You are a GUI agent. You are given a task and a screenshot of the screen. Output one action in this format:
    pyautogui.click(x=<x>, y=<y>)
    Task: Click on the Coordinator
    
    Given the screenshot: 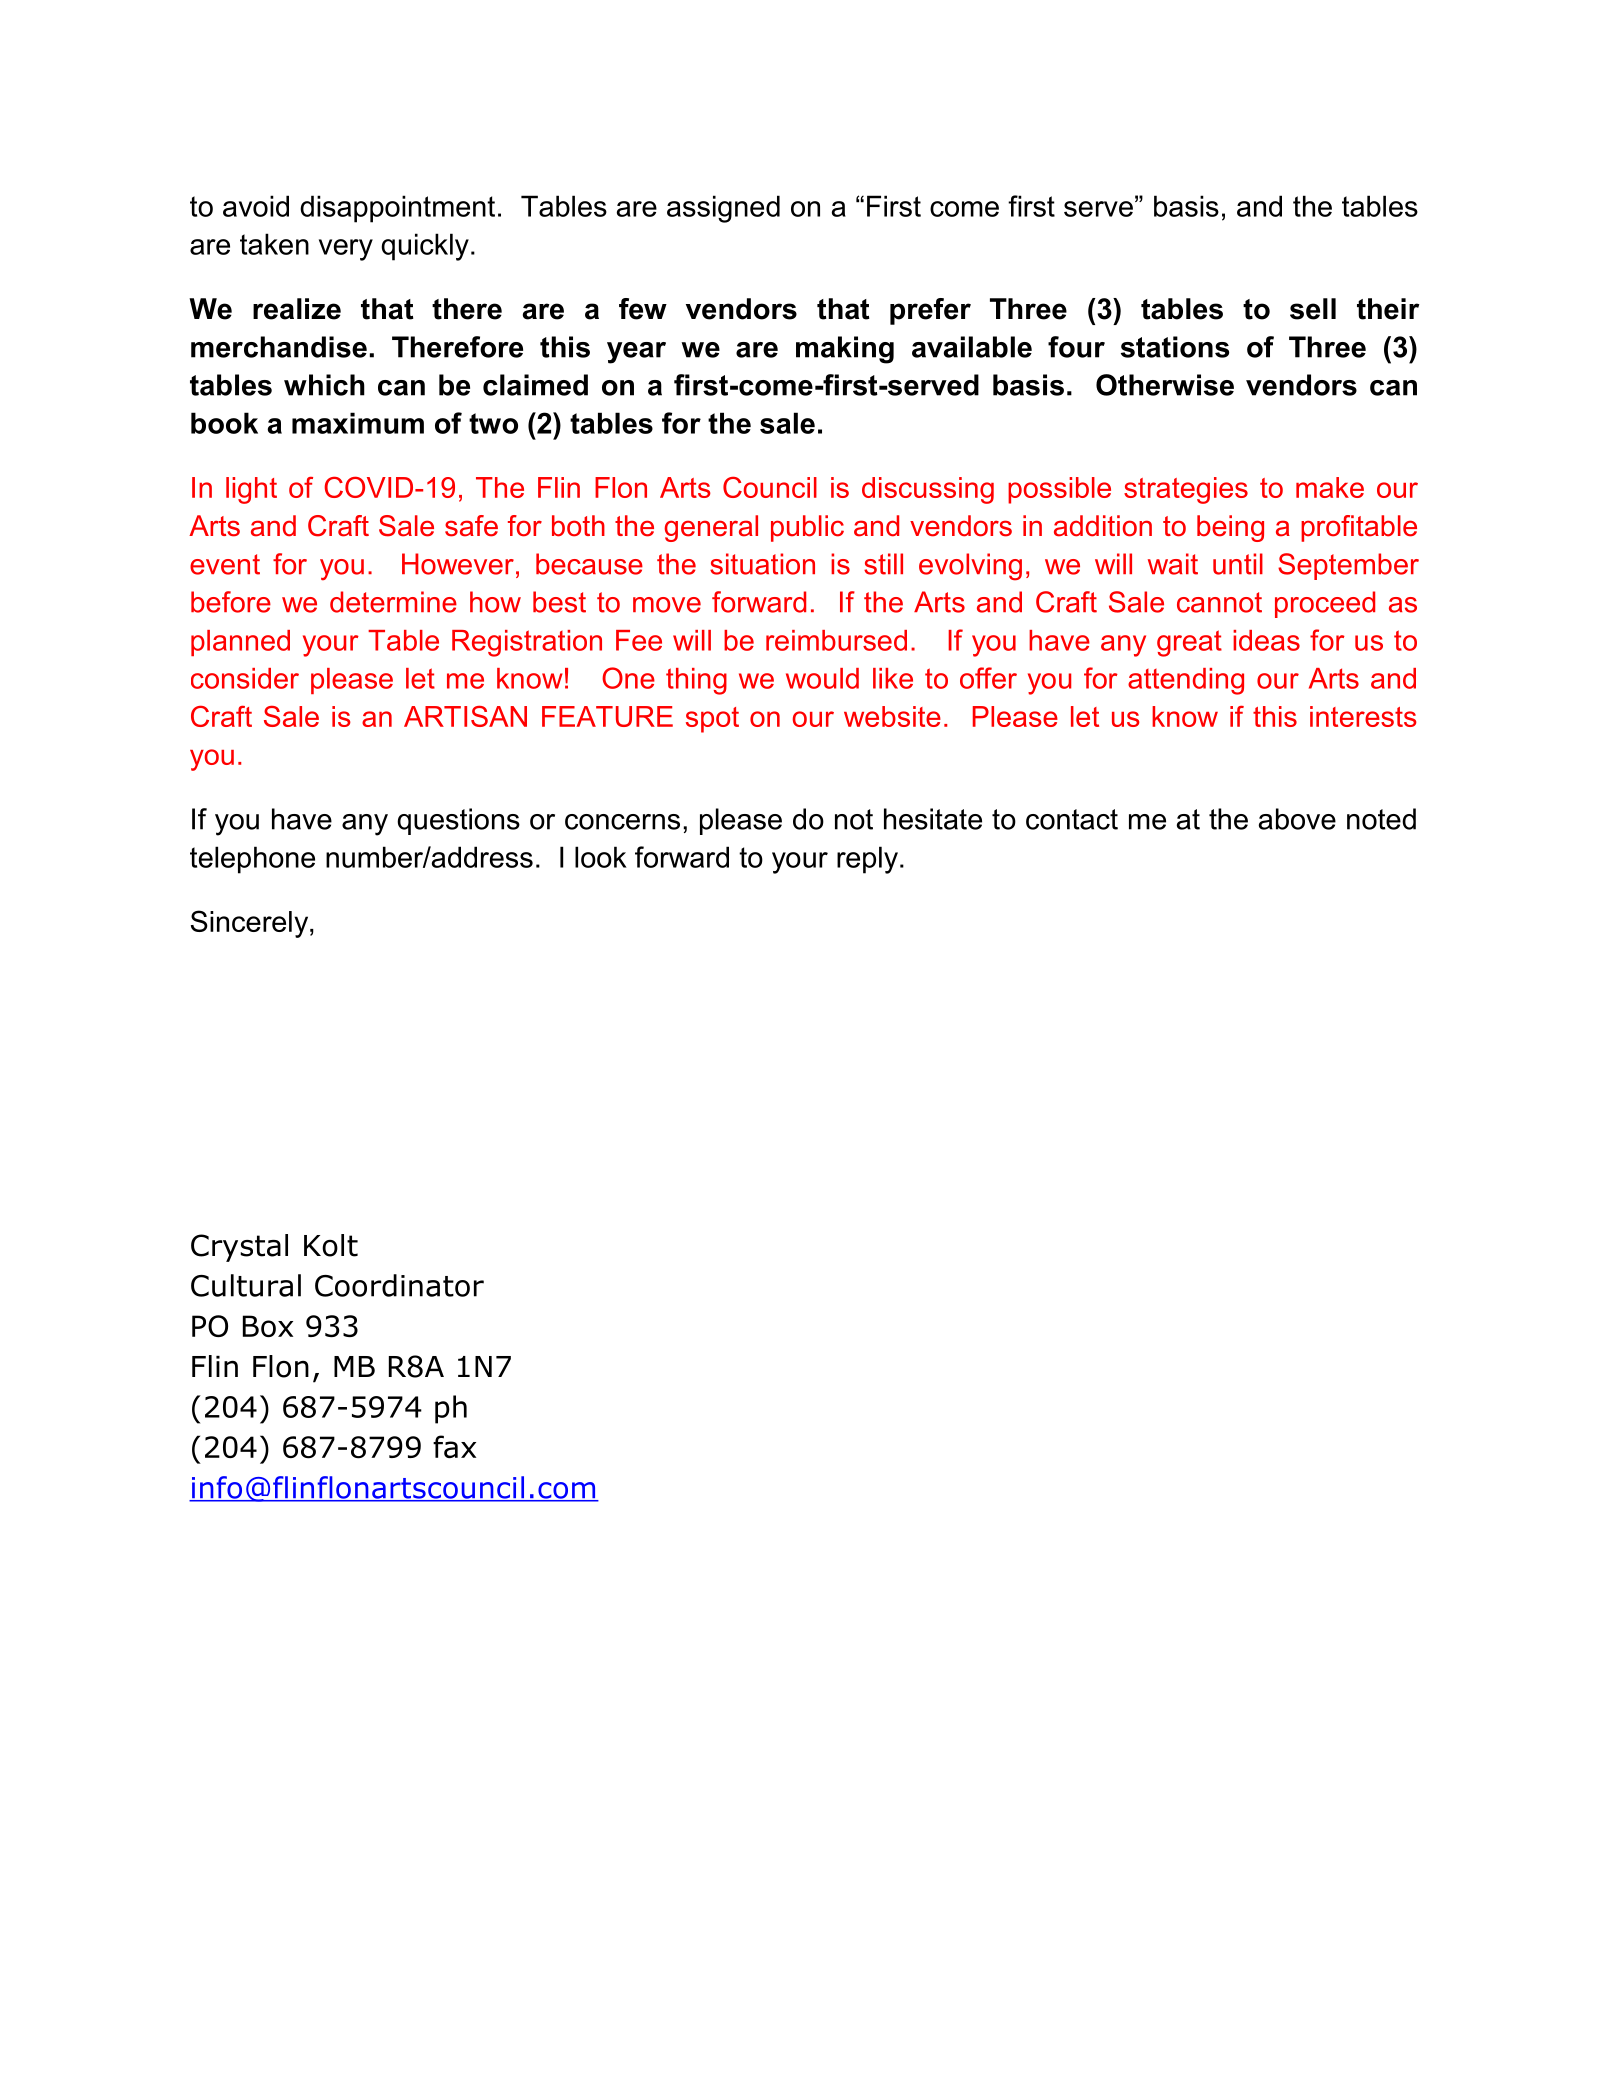 What is the action you would take?
    pyautogui.click(x=399, y=1285)
